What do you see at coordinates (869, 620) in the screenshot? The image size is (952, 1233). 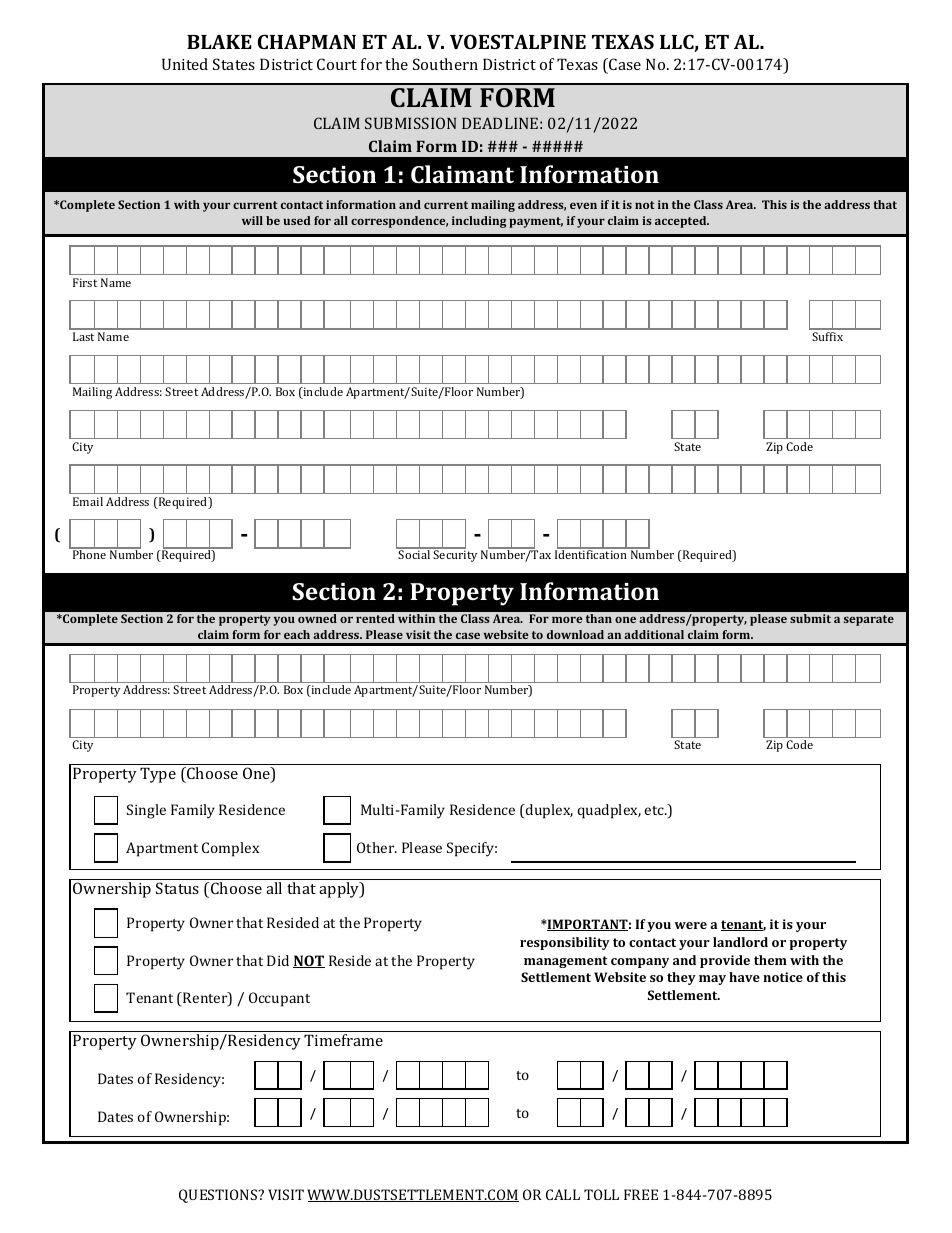 I see `separate` at bounding box center [869, 620].
